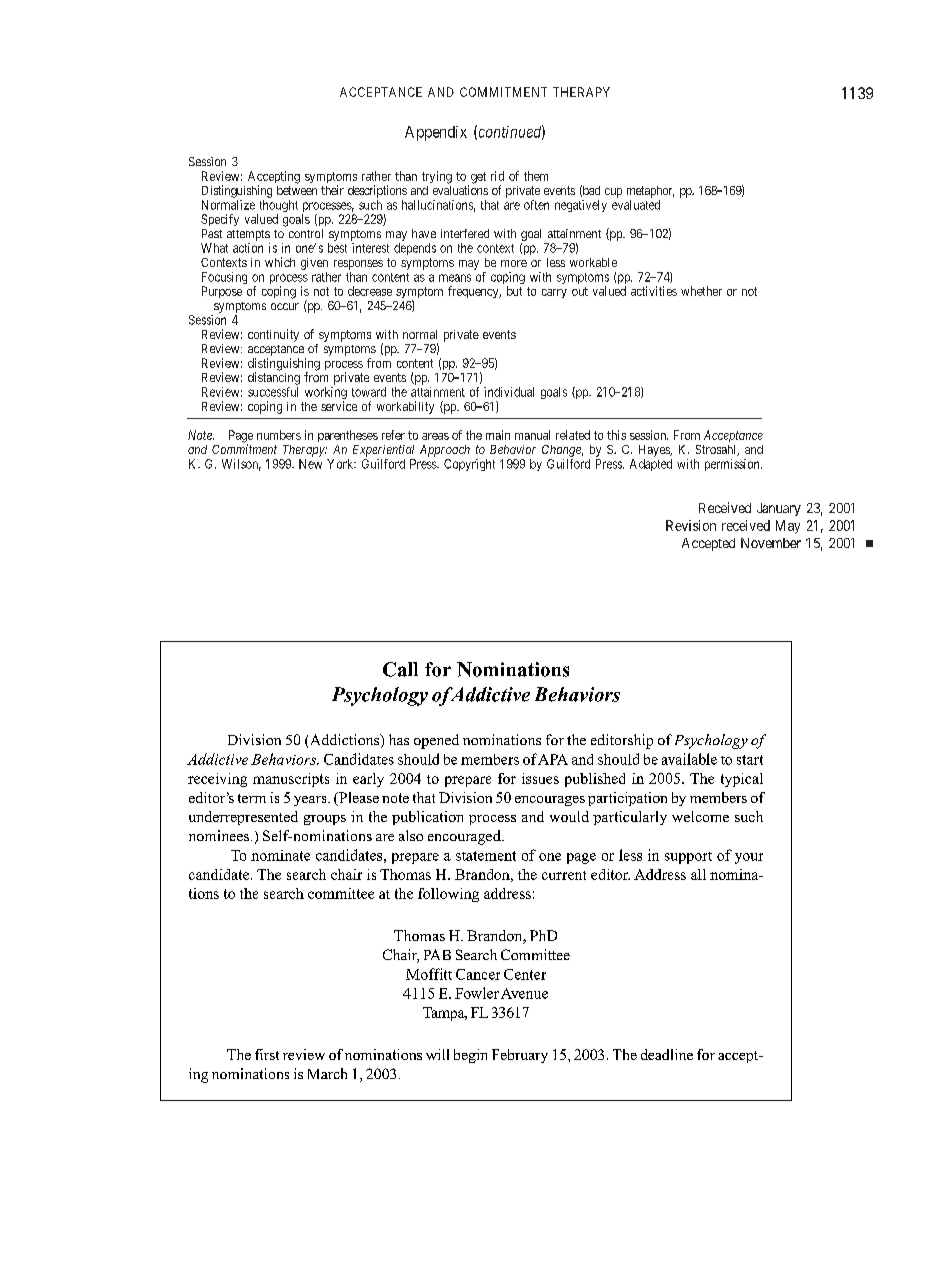  Describe the element at coordinates (469, 465) in the document. I see `Copyright` at that location.
